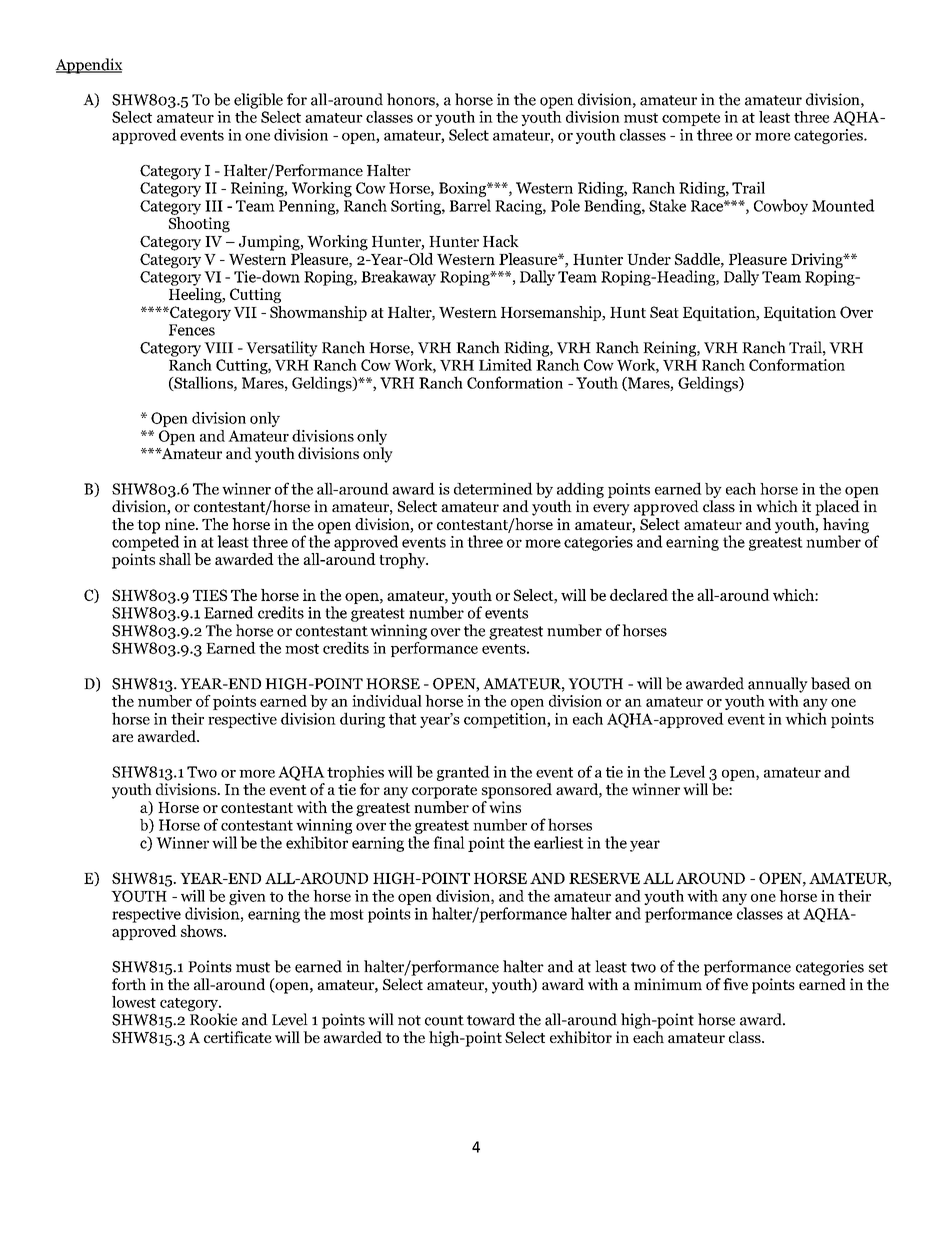 This screenshot has width=952, height=1233. What do you see at coordinates (491, 1019) in the screenshot?
I see `toward` at bounding box center [491, 1019].
